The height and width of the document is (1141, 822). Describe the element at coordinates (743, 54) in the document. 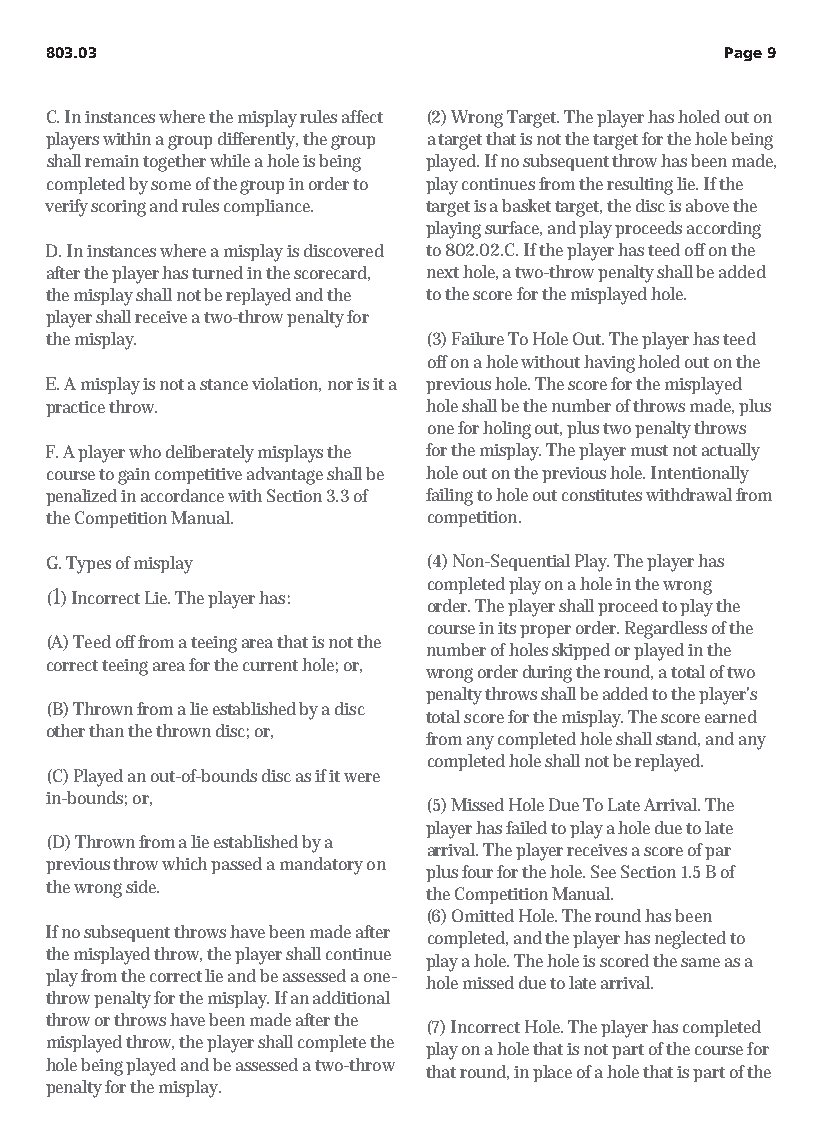

I see `Page` at that location.
